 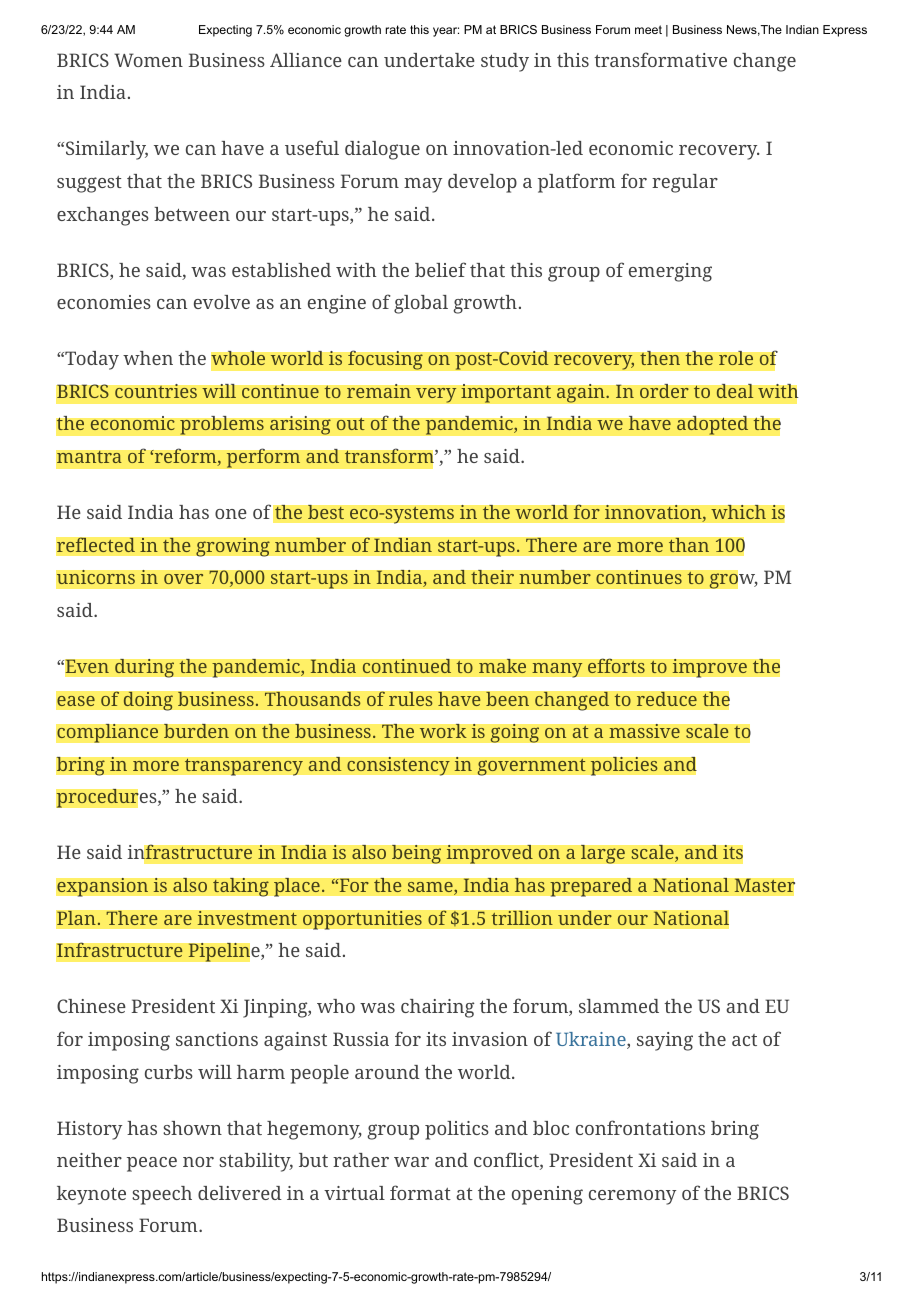 I want to click on one, so click(x=231, y=514).
